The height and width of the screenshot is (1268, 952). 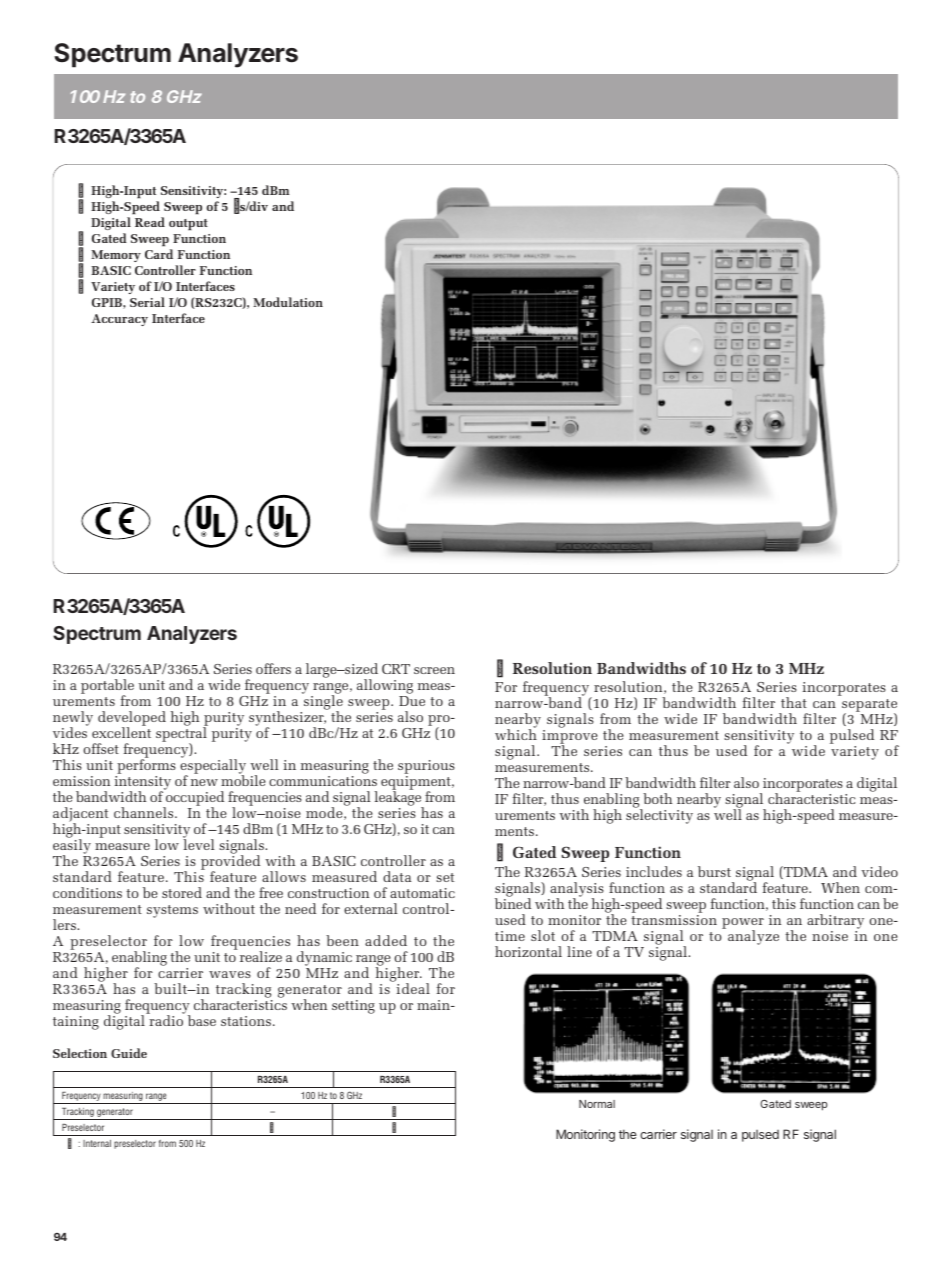 What do you see at coordinates (273, 668) in the screenshot?
I see `offers` at bounding box center [273, 668].
